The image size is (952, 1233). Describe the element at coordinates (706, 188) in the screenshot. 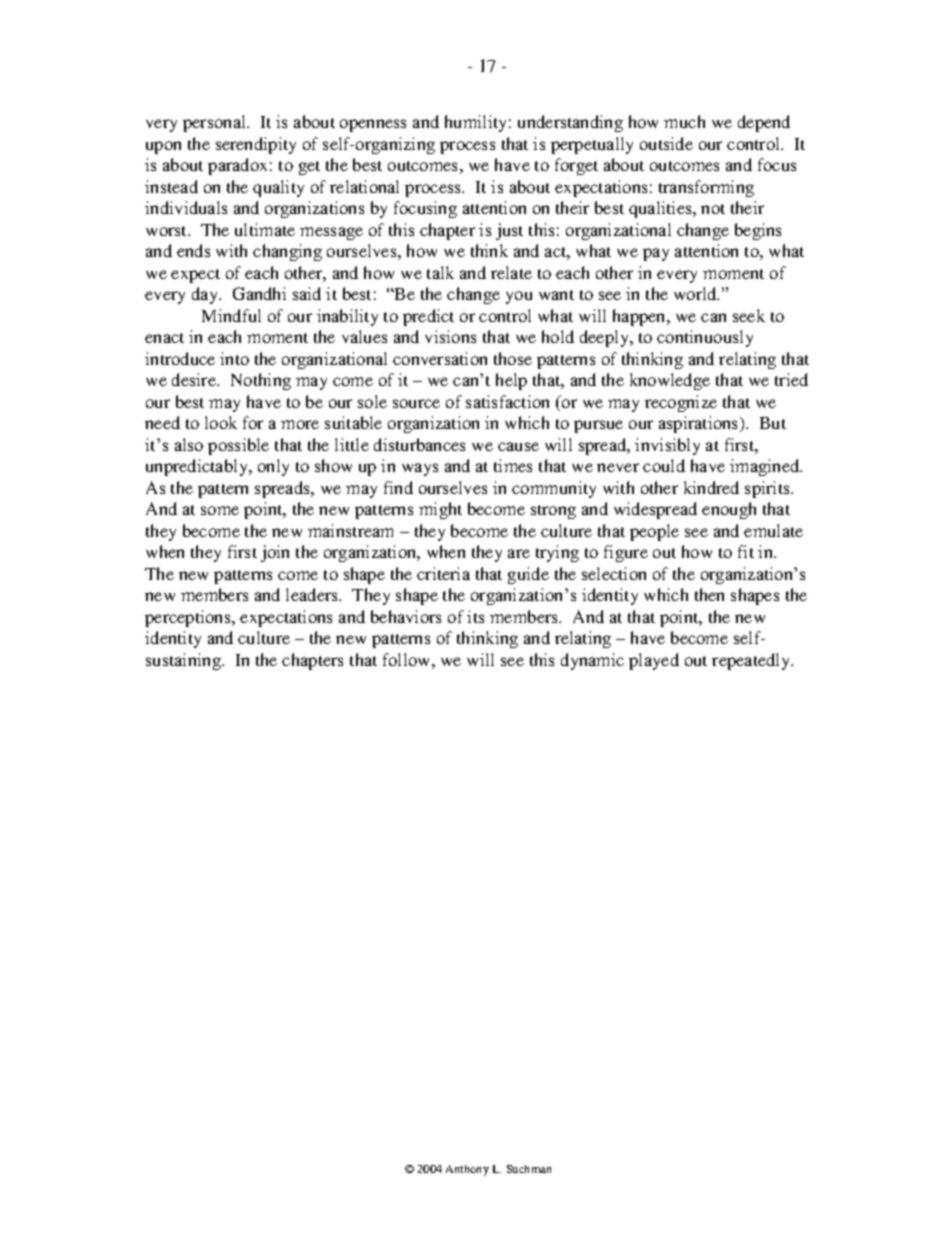

I see `transforming` at that location.
